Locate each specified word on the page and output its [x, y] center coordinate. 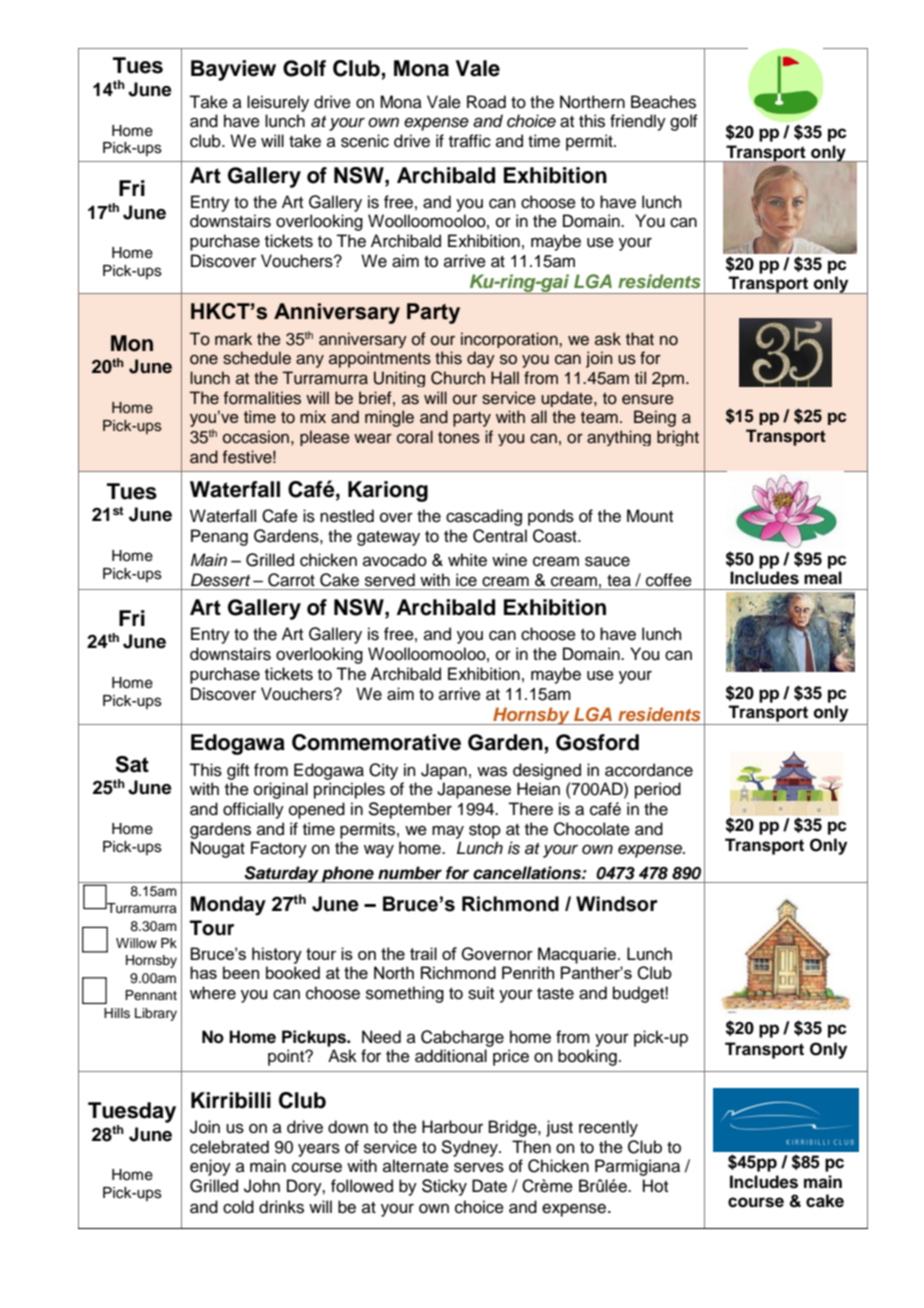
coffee [669, 580]
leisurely [278, 103]
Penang [219, 537]
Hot [655, 1186]
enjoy [210, 1167]
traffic [470, 141]
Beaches [663, 102]
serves [479, 1167]
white [467, 560]
